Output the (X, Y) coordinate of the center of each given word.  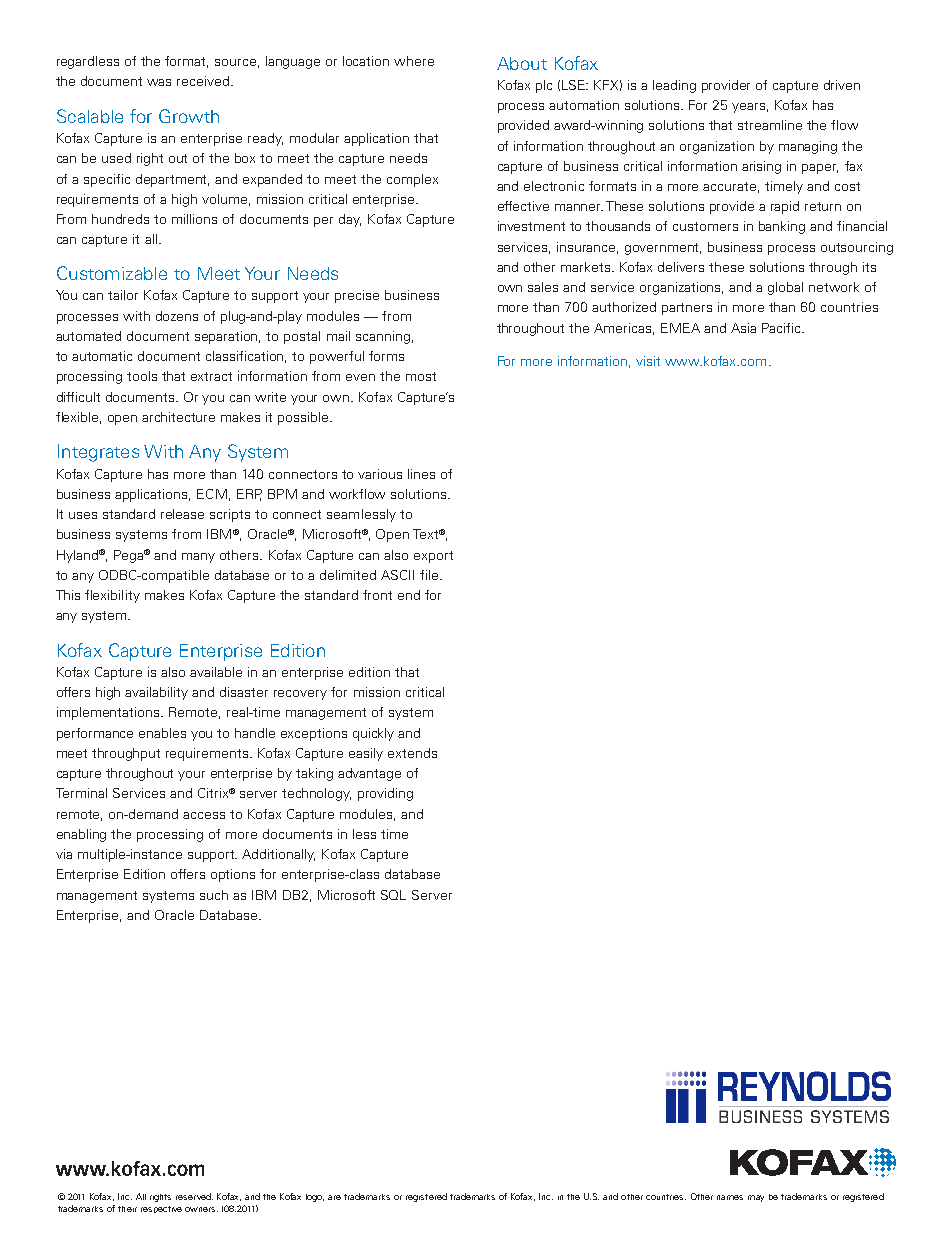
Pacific (782, 328)
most (421, 376)
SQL (393, 895)
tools (142, 376)
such (214, 895)
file (430, 575)
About (522, 63)
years (748, 108)
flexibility (112, 596)
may (756, 1198)
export (433, 557)
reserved (194, 1196)
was (159, 82)
